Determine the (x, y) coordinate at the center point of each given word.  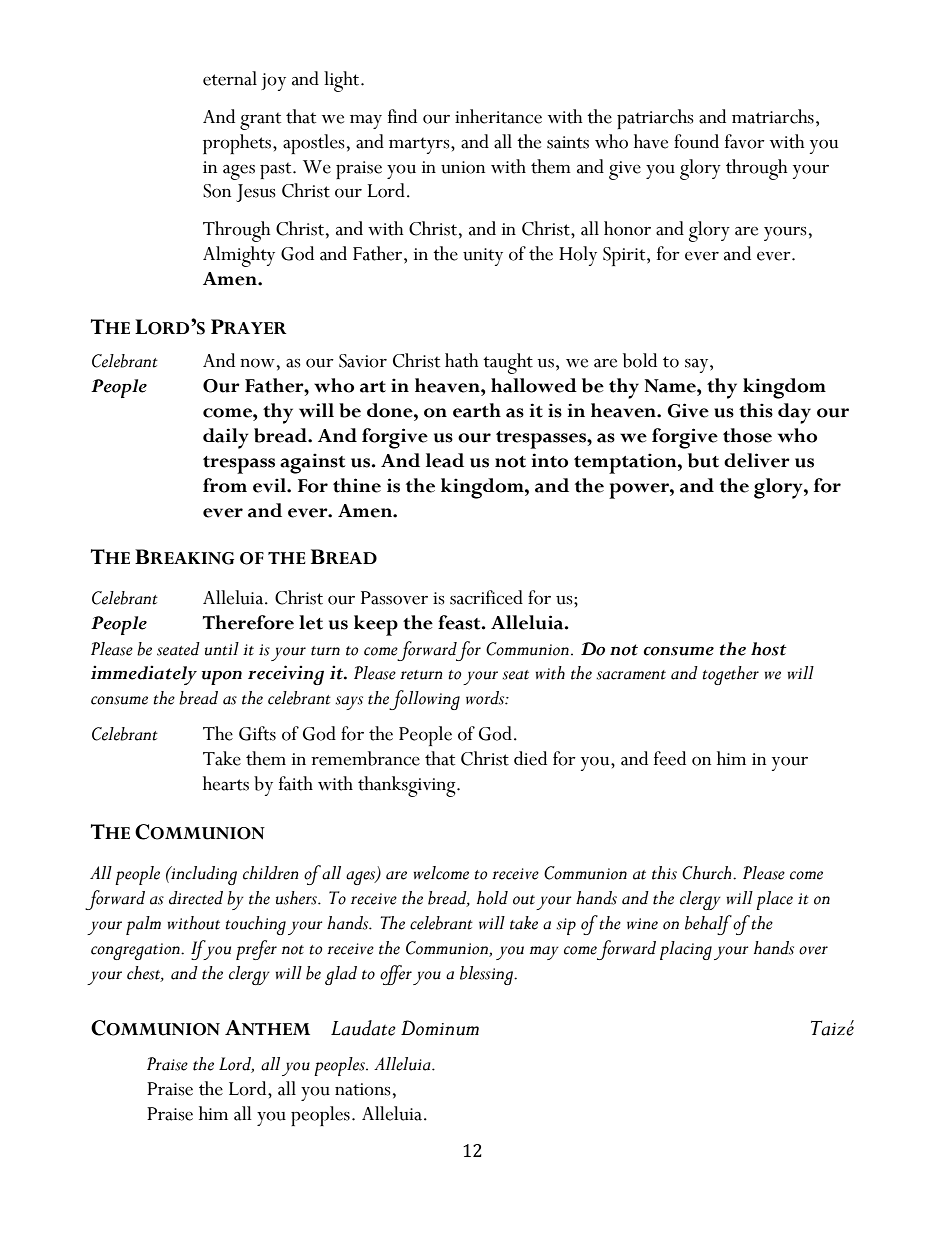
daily (226, 438)
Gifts (257, 733)
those (747, 435)
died (530, 758)
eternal (230, 78)
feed (670, 758)
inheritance (498, 116)
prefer (256, 950)
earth (477, 410)
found (696, 141)
